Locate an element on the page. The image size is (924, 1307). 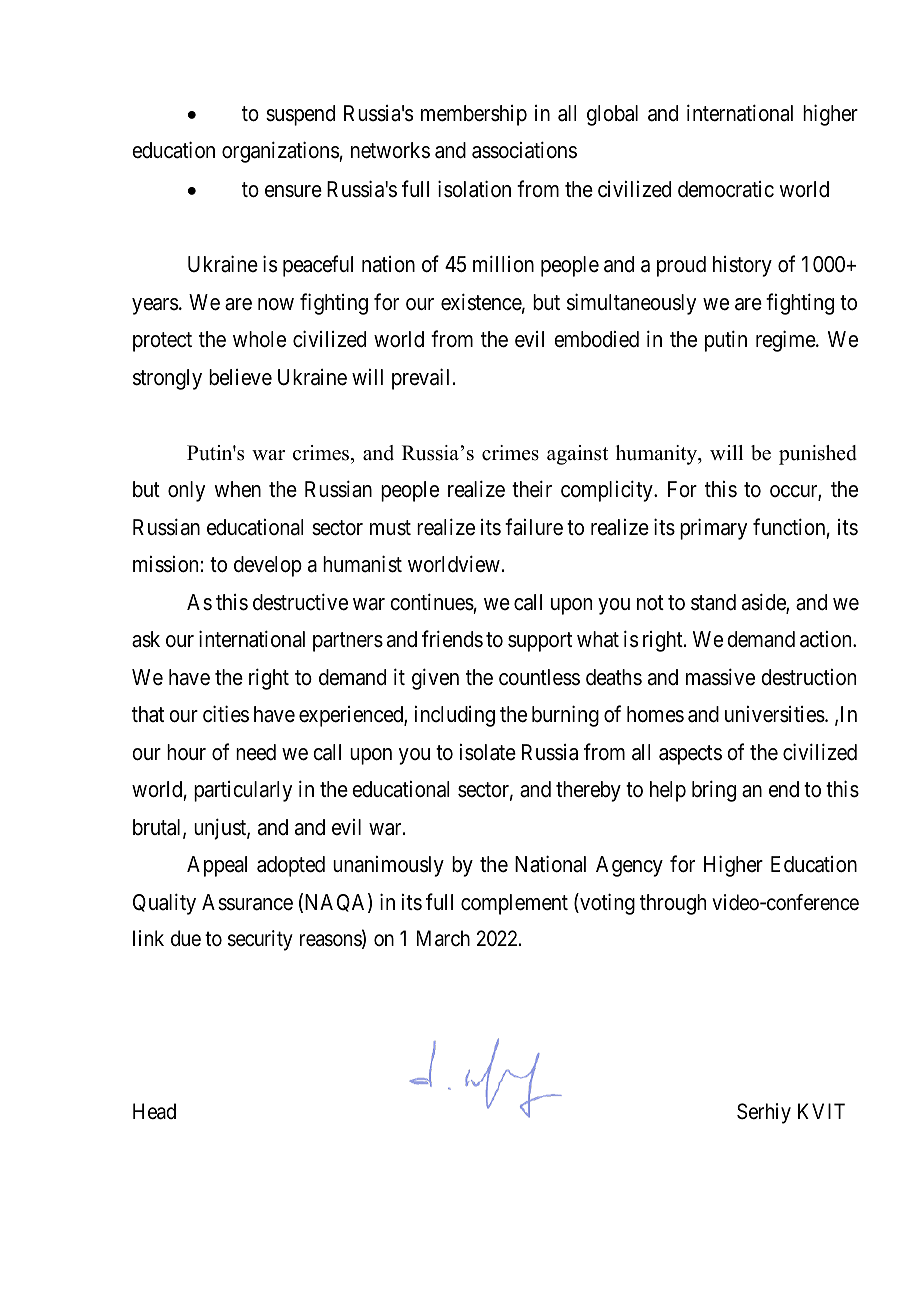
associations is located at coordinates (524, 150).
